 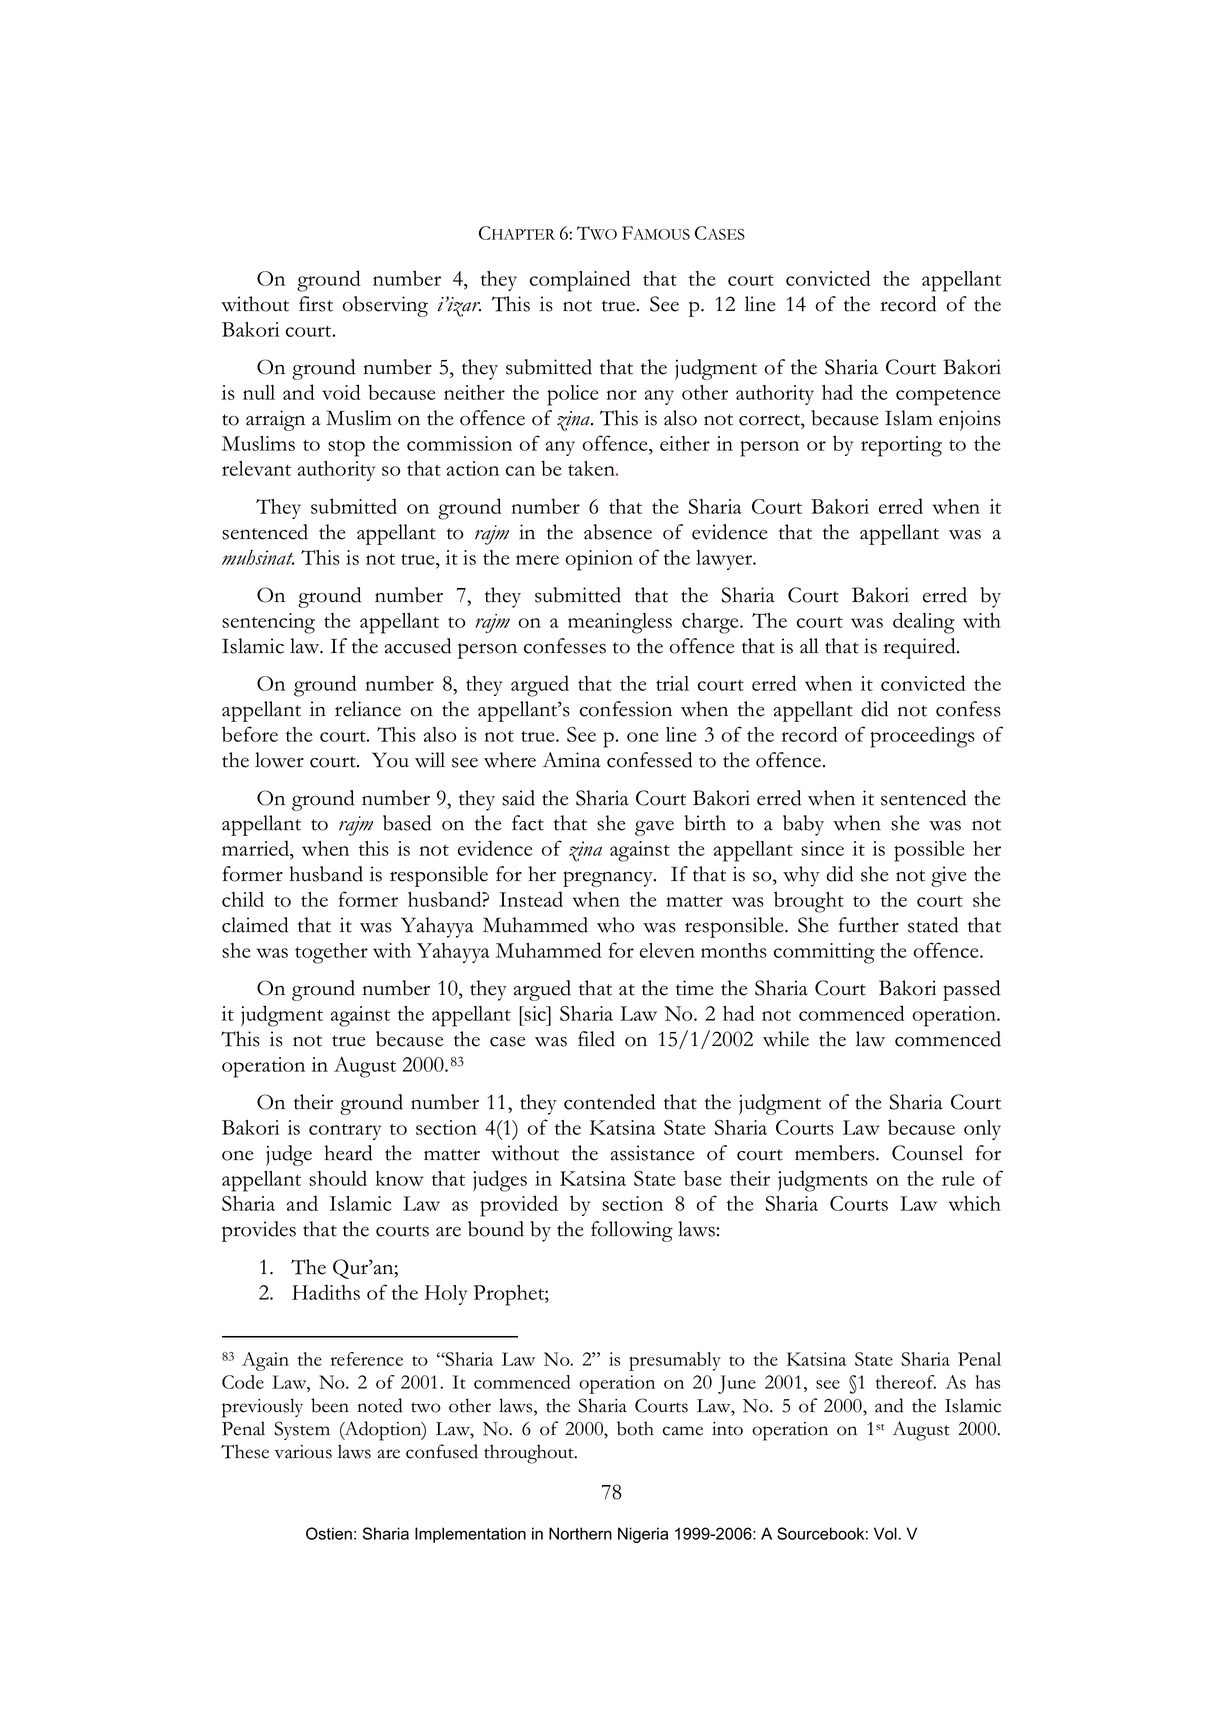 I want to click on first, so click(x=316, y=304).
